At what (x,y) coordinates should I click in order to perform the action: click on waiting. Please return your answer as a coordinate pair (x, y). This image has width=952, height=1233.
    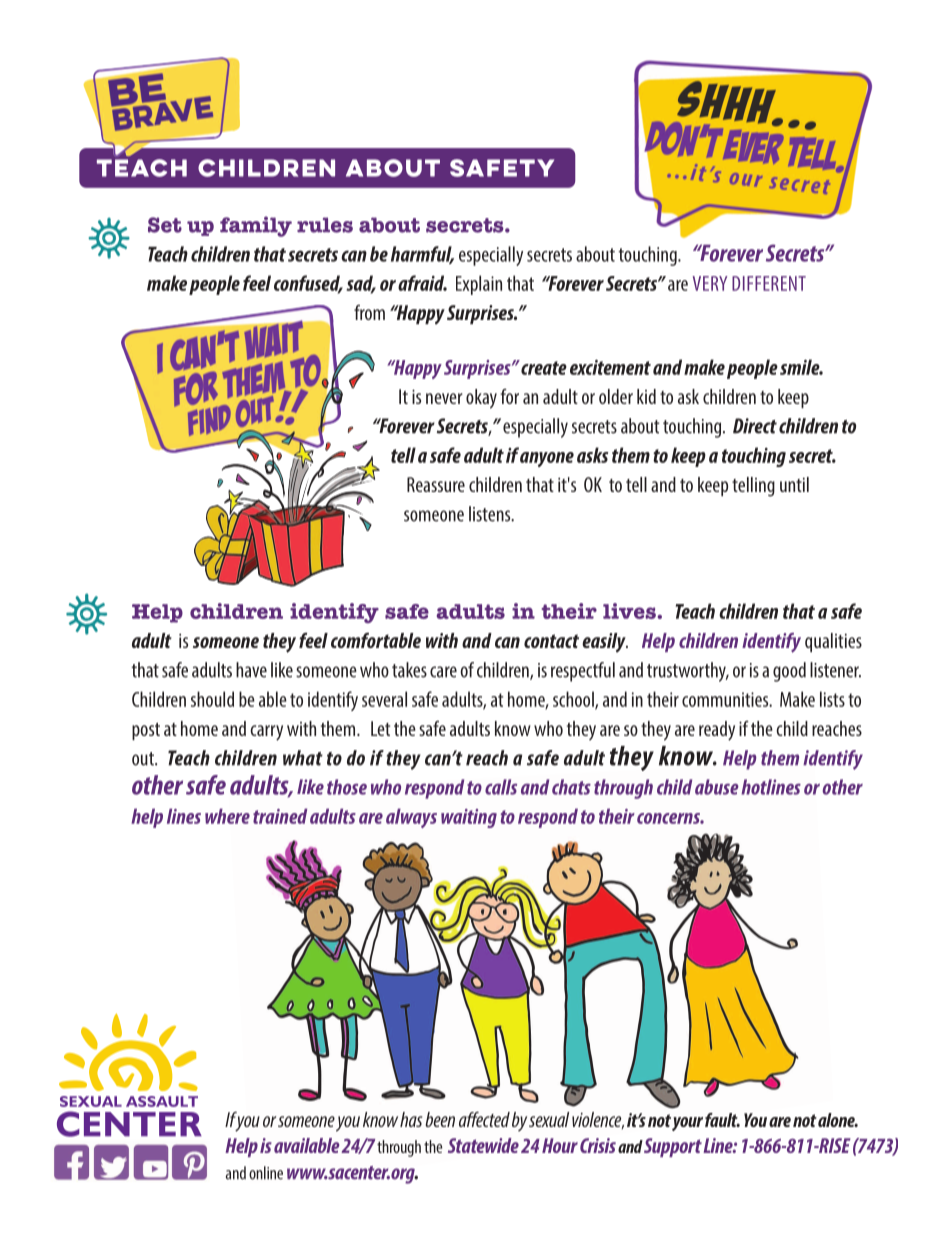
    Looking at the image, I should click on (469, 818).
